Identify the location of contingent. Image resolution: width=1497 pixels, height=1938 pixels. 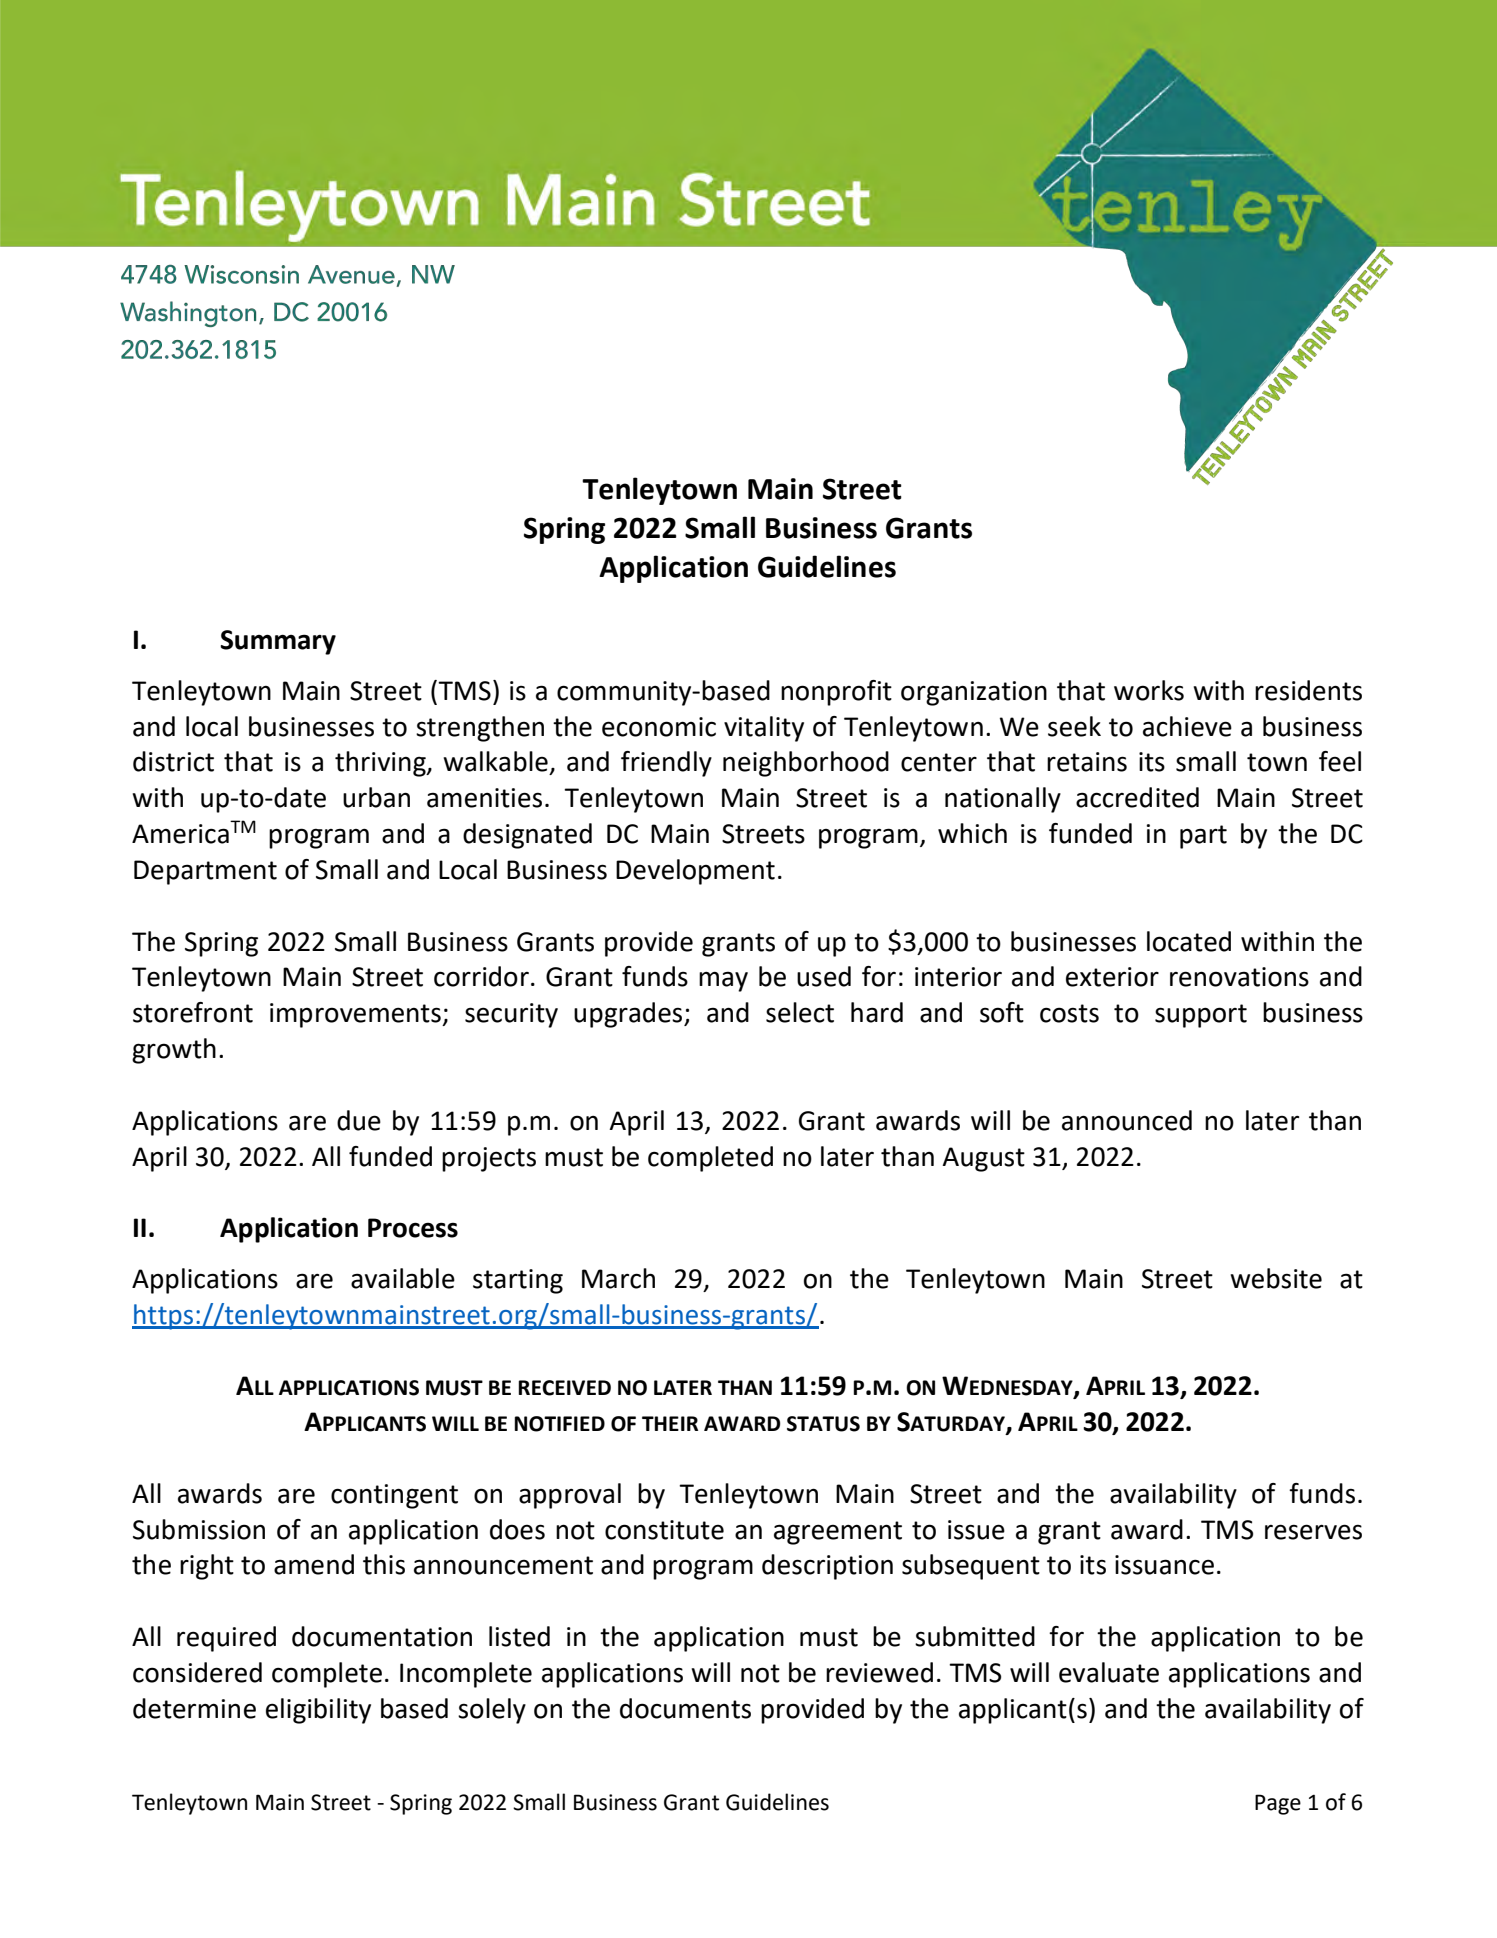
(394, 1496).
